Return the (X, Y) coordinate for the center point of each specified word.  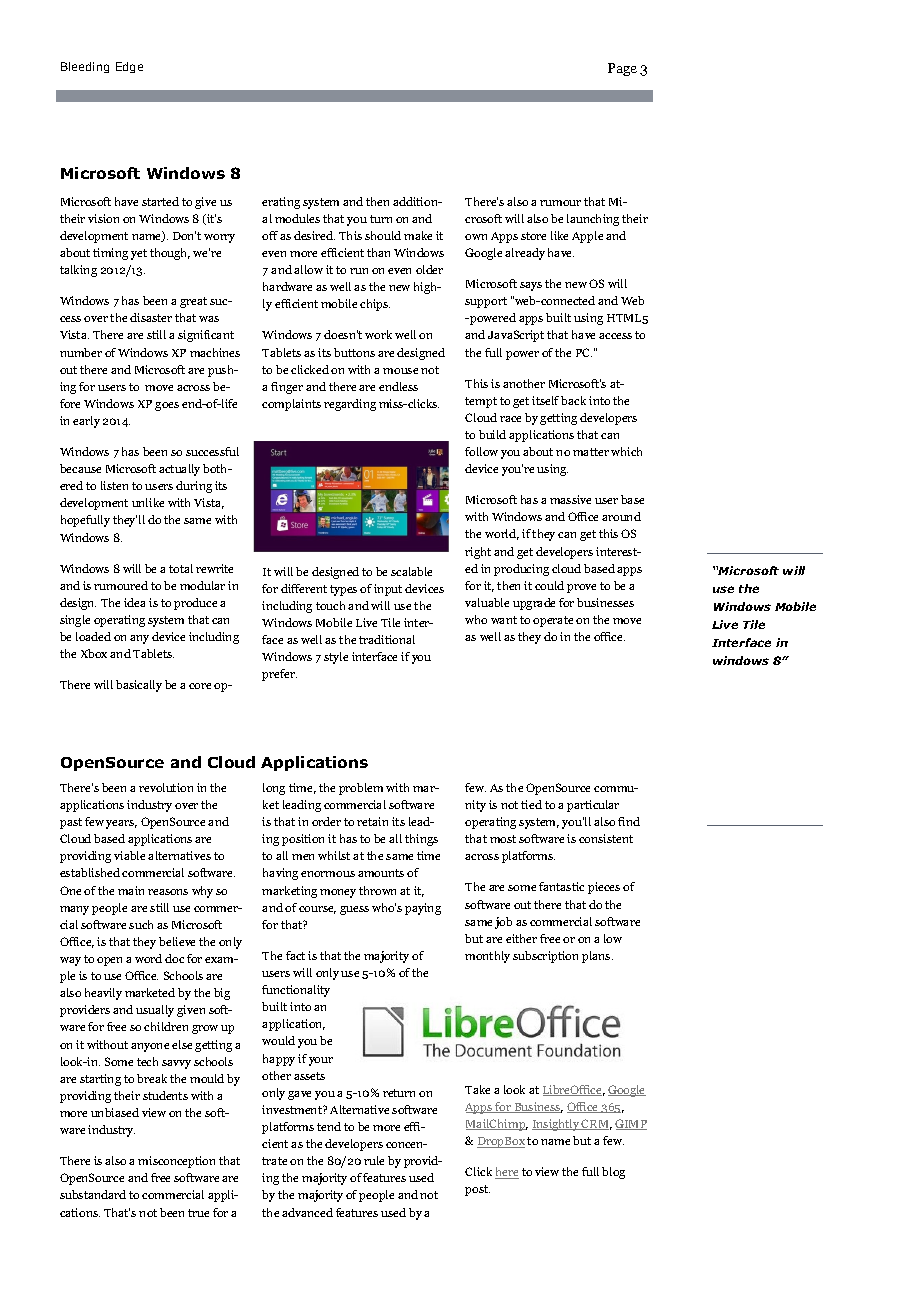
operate (553, 621)
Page (622, 69)
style (336, 658)
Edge (129, 67)
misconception (176, 1162)
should (383, 235)
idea (134, 602)
